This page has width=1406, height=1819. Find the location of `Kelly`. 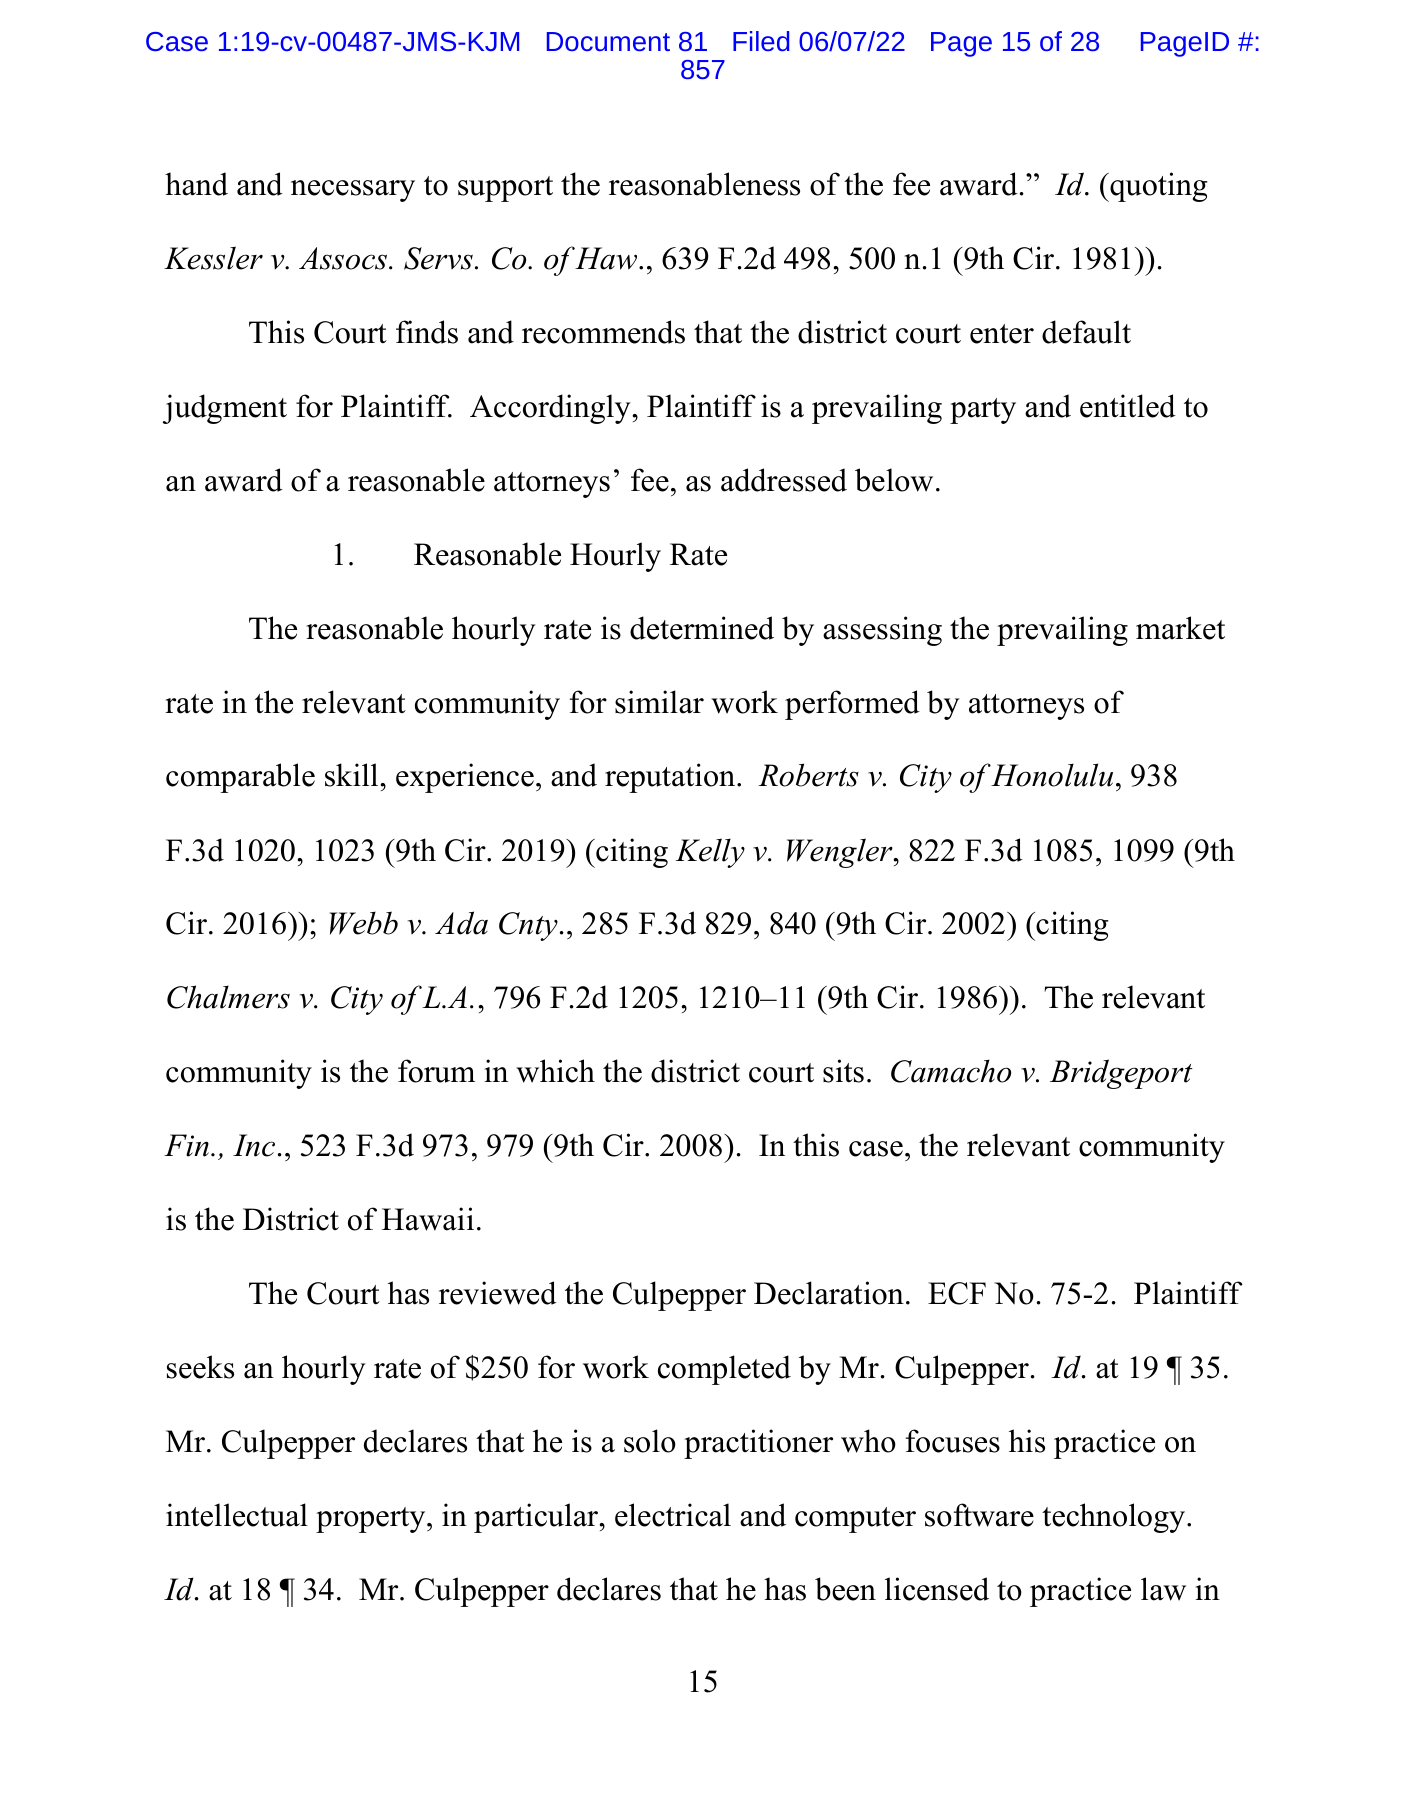

Kelly is located at coordinates (710, 853).
